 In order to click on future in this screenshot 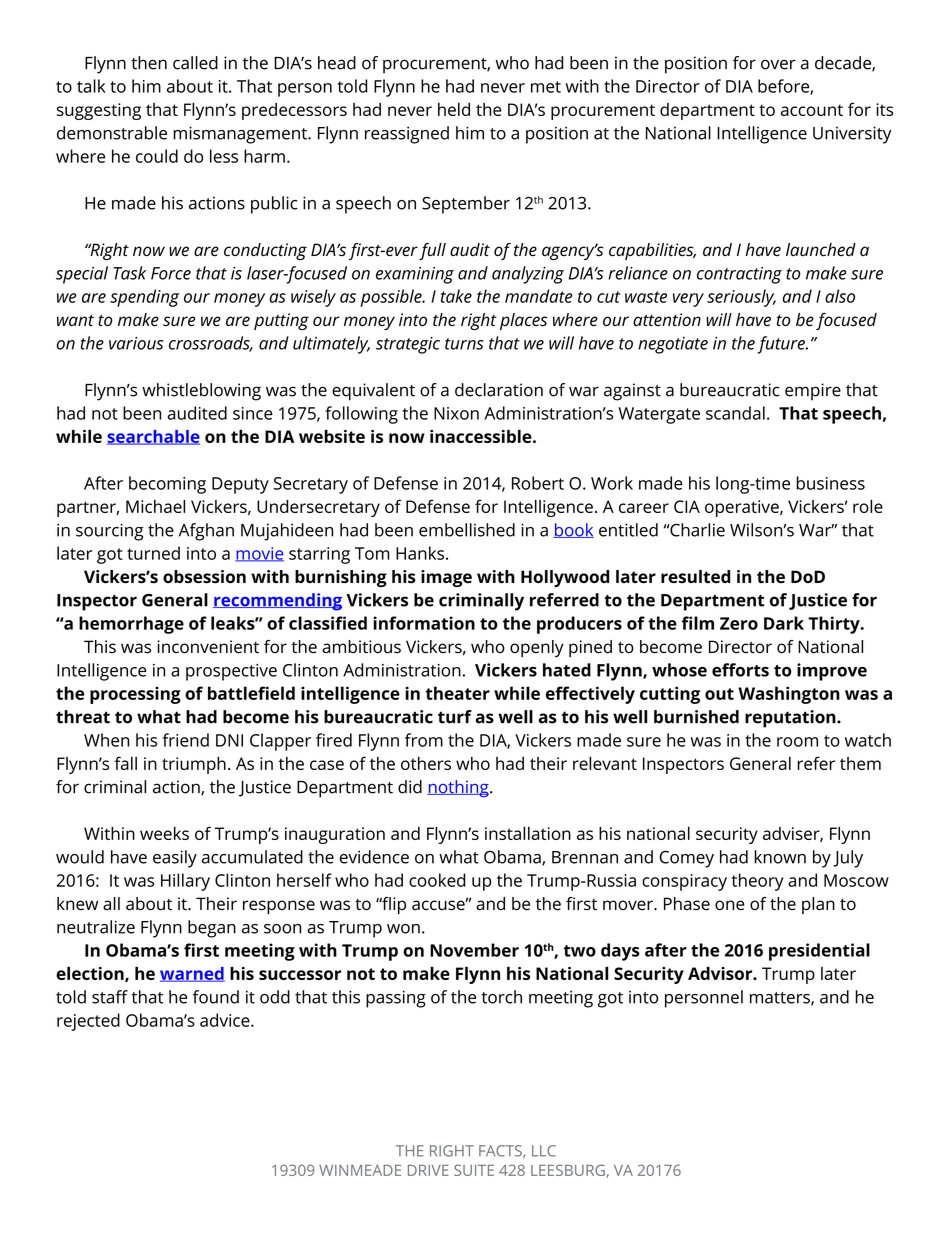, I will do `click(782, 345)`.
